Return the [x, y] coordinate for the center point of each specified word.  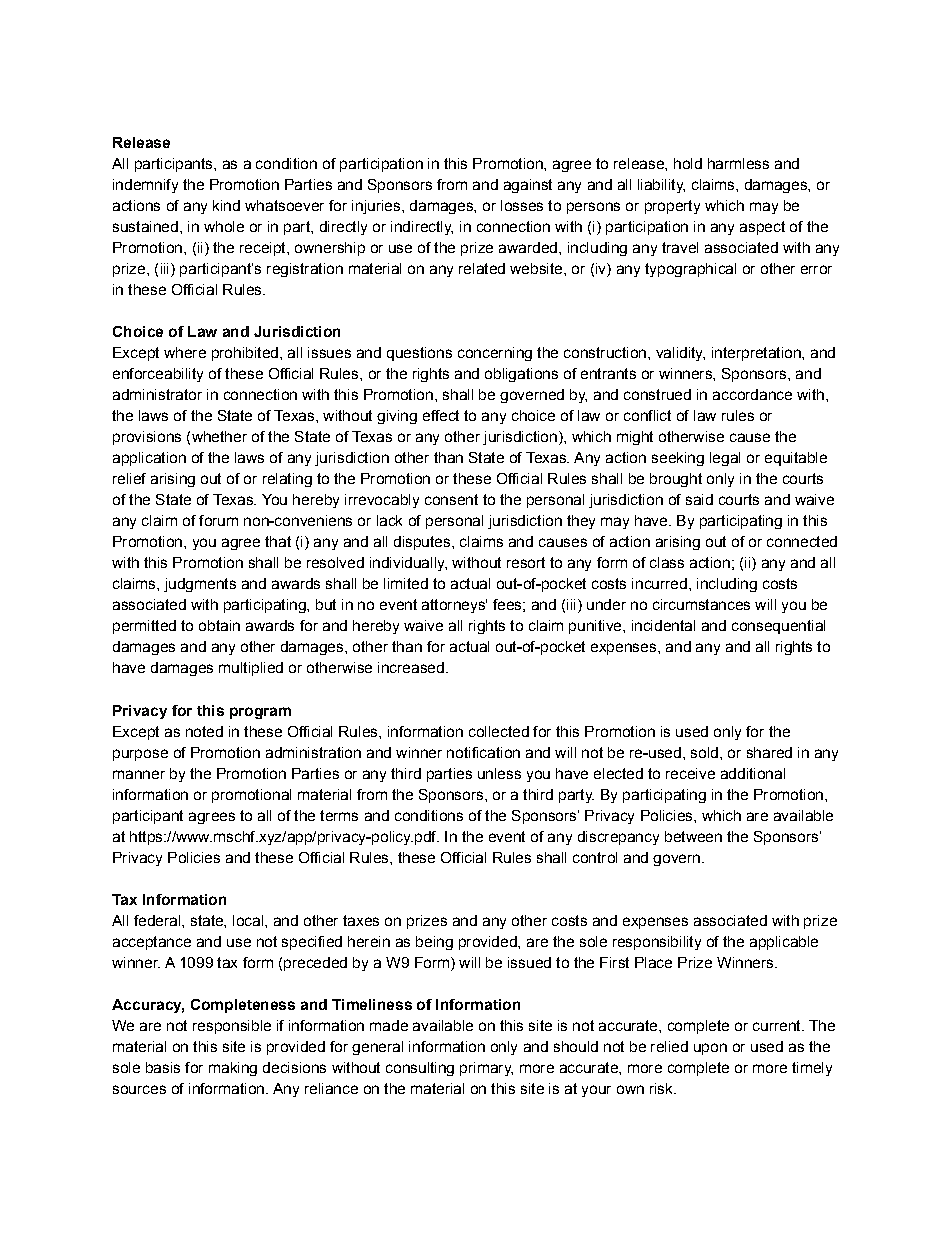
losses [522, 205]
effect [441, 415]
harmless [738, 163]
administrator [157, 394]
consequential [778, 627]
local [248, 920]
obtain [219, 625]
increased [411, 667]
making [233, 1069]
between [693, 836]
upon [710, 1049]
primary [486, 1069]
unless [499, 773]
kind [226, 205]
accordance [752, 394]
